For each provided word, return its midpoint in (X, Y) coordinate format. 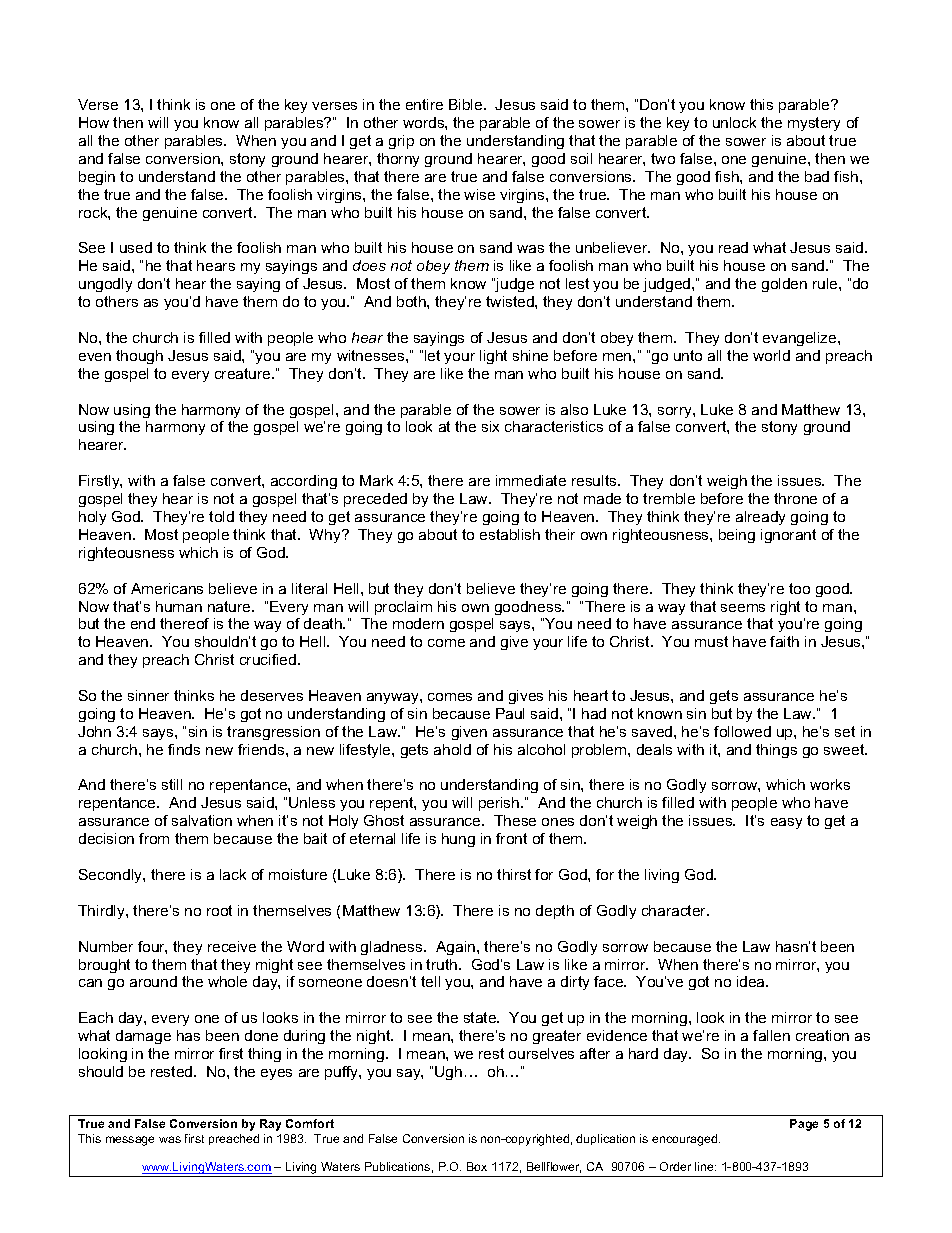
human (179, 606)
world (771, 355)
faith (784, 641)
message (130, 1141)
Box (477, 1166)
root (219, 910)
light (493, 357)
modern (418, 623)
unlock (734, 122)
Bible (467, 104)
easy (786, 823)
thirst (514, 874)
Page (804, 1125)
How (94, 122)
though (139, 357)
